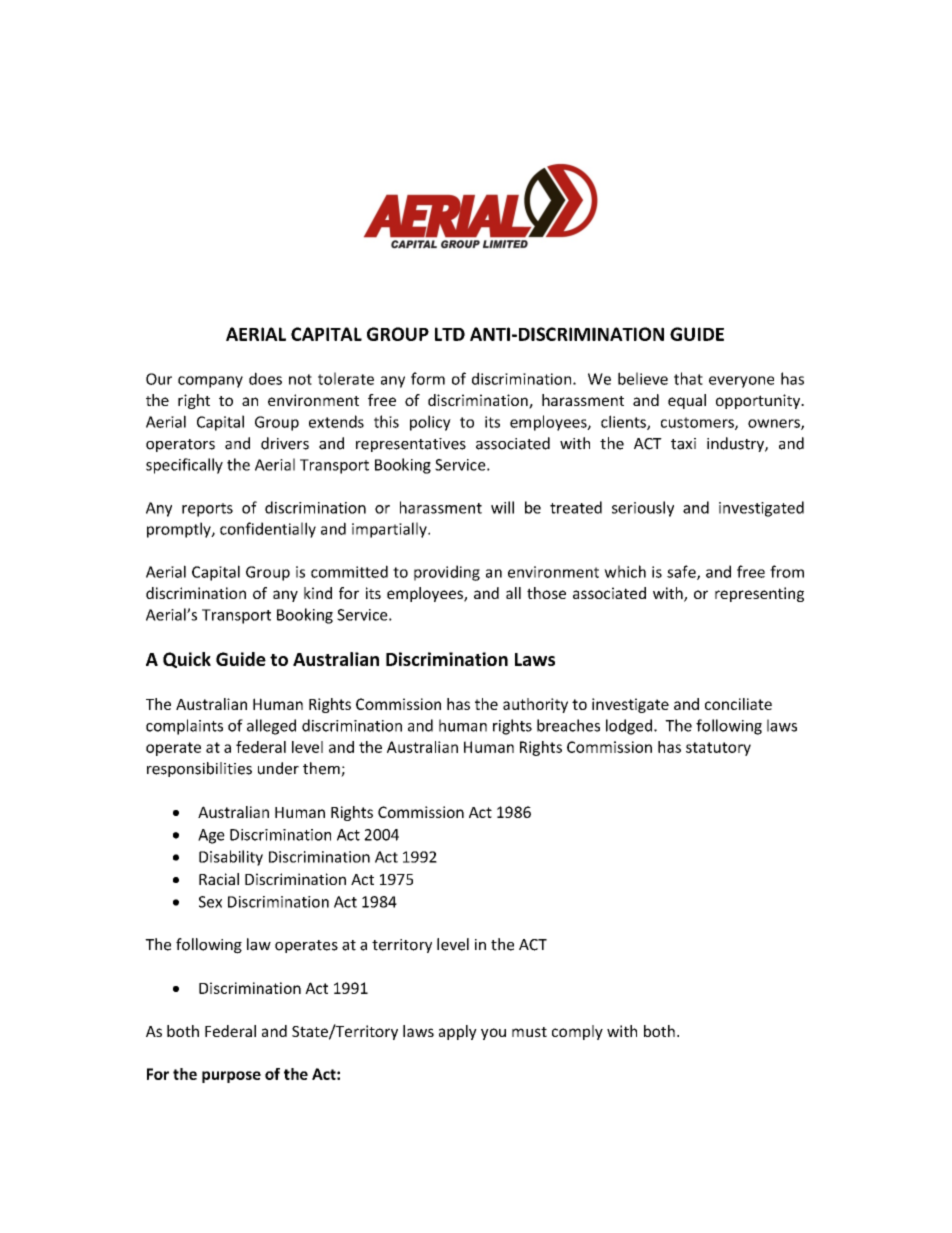 This screenshot has height=1233, width=952. What do you see at coordinates (718, 749) in the screenshot?
I see `statutory` at bounding box center [718, 749].
